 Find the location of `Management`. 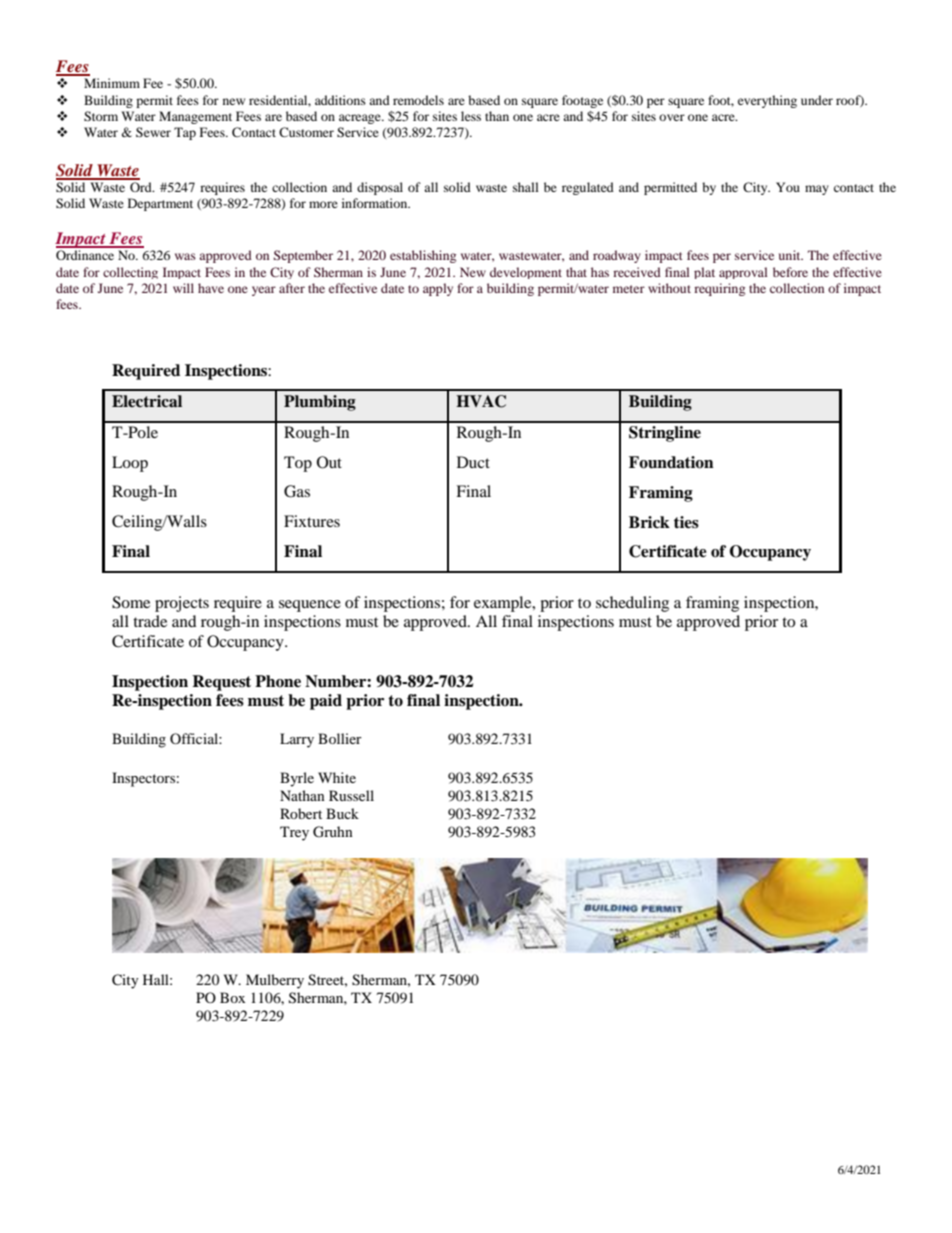

Management is located at coordinates (195, 117).
